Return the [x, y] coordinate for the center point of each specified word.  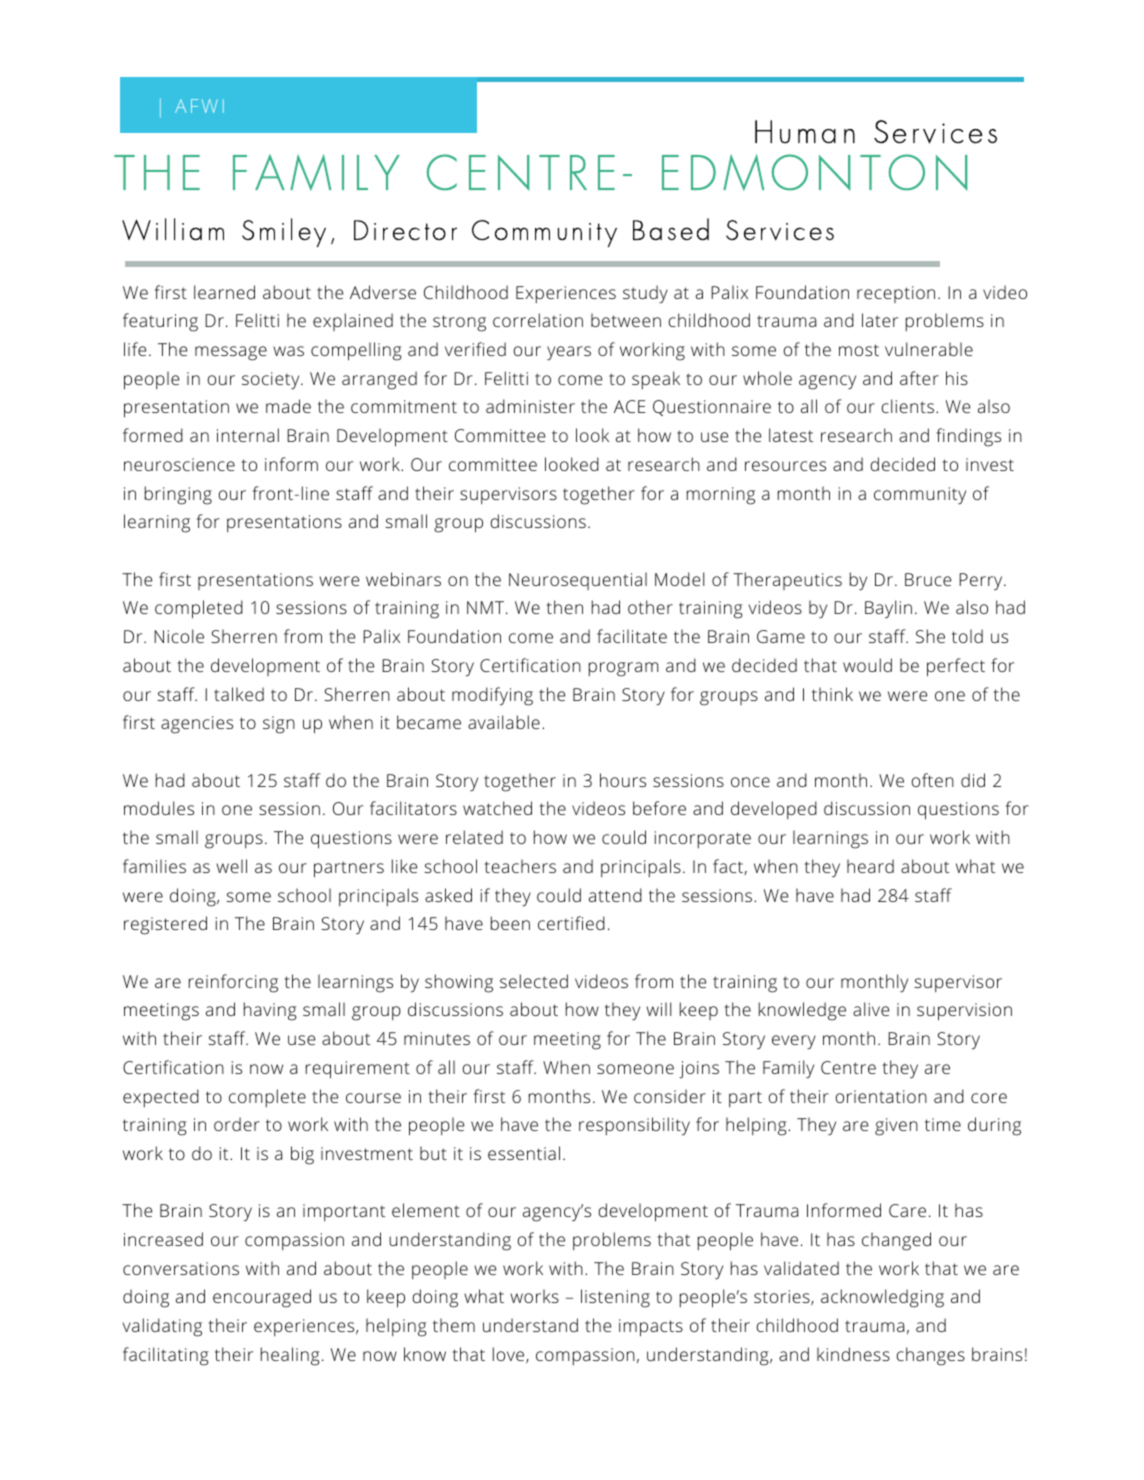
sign [279, 725]
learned [224, 292]
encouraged [262, 1298]
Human [805, 132]
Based [671, 229]
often [932, 780]
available [504, 722]
